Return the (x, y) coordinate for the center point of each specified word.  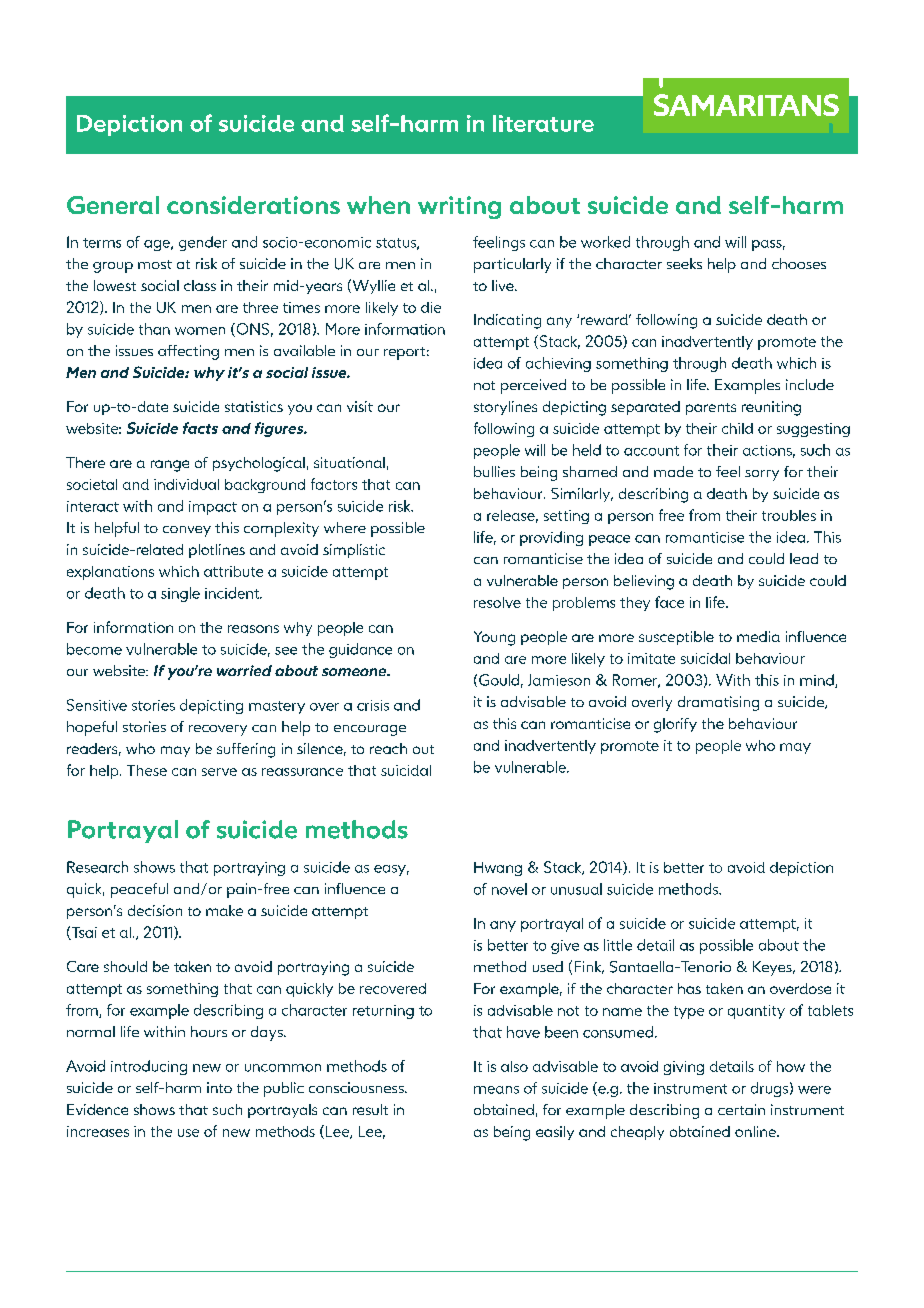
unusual (576, 889)
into (219, 1087)
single (180, 594)
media (758, 636)
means (496, 1090)
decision (155, 910)
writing (459, 207)
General (113, 205)
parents (711, 409)
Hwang (498, 869)
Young (494, 638)
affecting (188, 352)
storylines (505, 408)
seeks (684, 263)
